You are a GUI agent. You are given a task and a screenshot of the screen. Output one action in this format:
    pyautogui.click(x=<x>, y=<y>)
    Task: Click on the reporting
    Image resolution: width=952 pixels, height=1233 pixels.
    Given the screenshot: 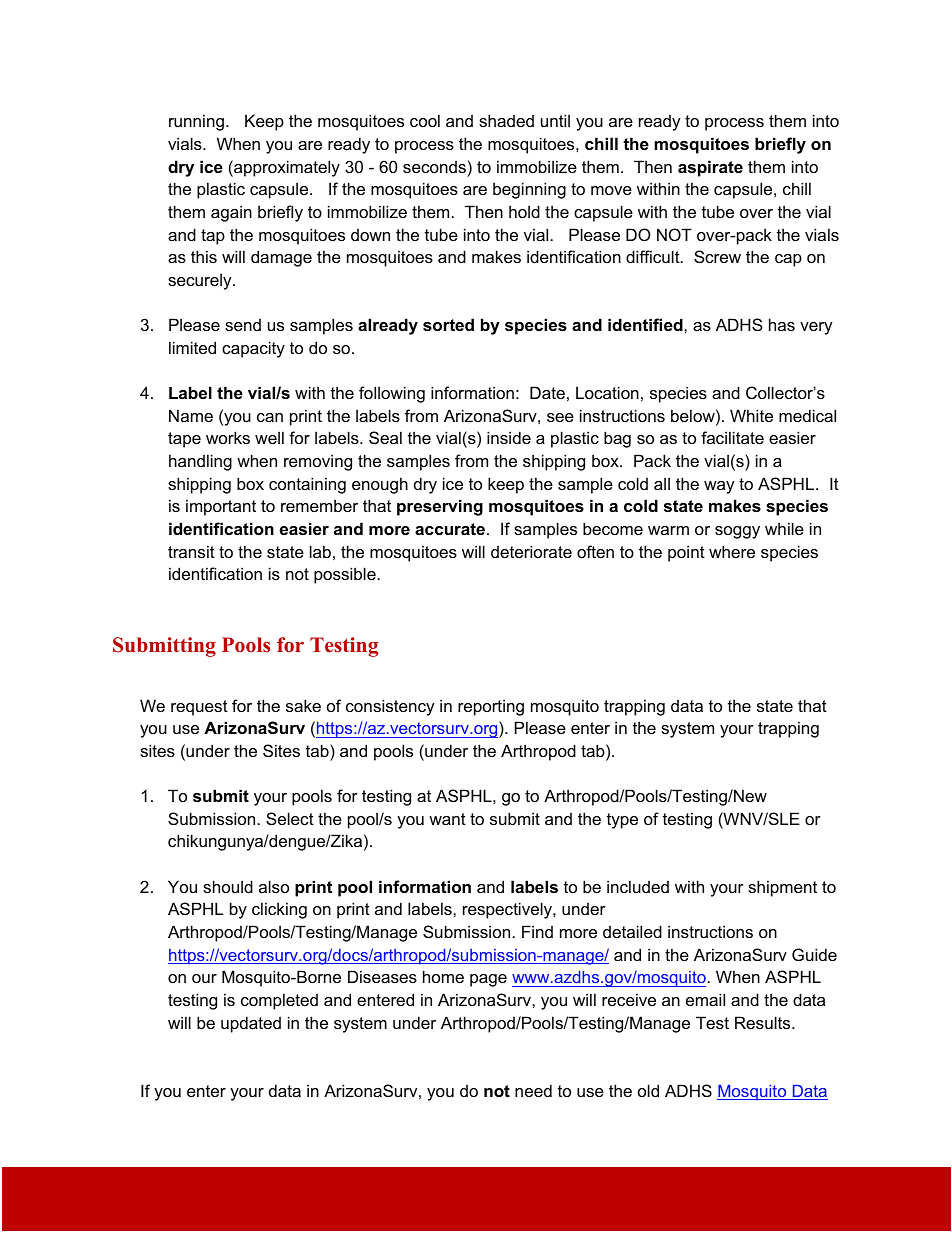 What is the action you would take?
    pyautogui.click(x=491, y=707)
